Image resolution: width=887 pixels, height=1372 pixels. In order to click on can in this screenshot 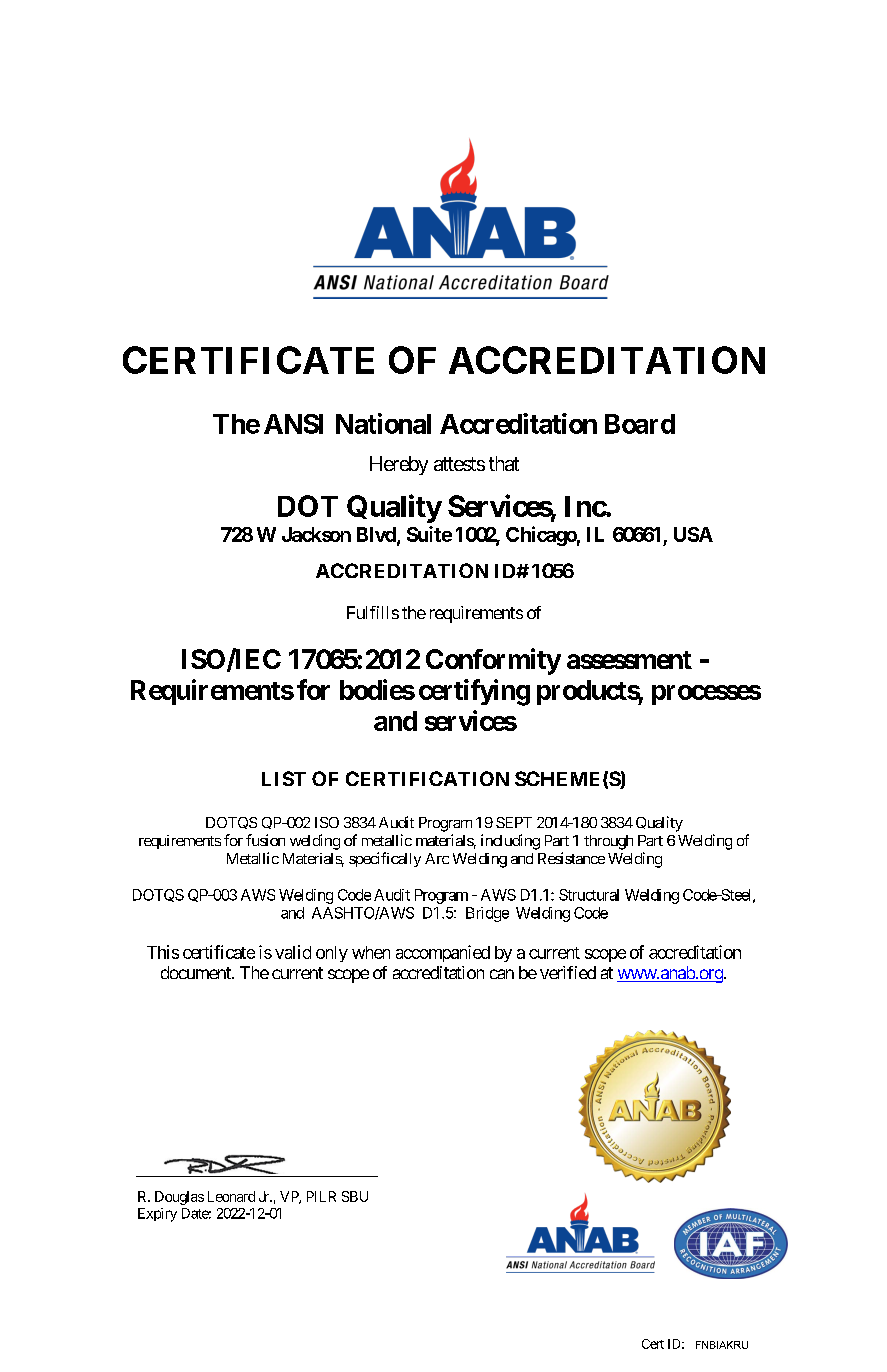, I will do `click(502, 974)`.
